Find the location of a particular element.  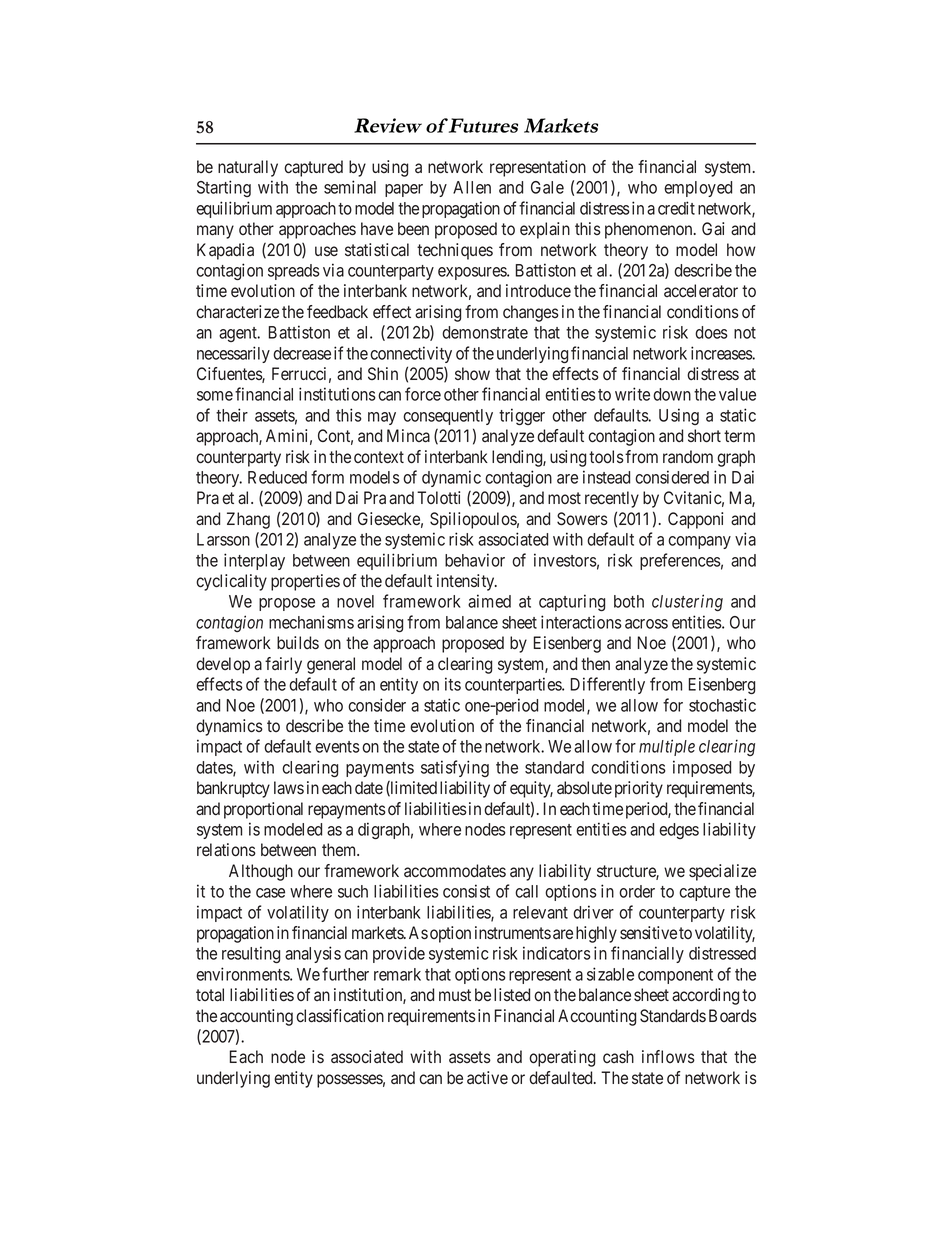

consequently is located at coordinates (448, 417).
